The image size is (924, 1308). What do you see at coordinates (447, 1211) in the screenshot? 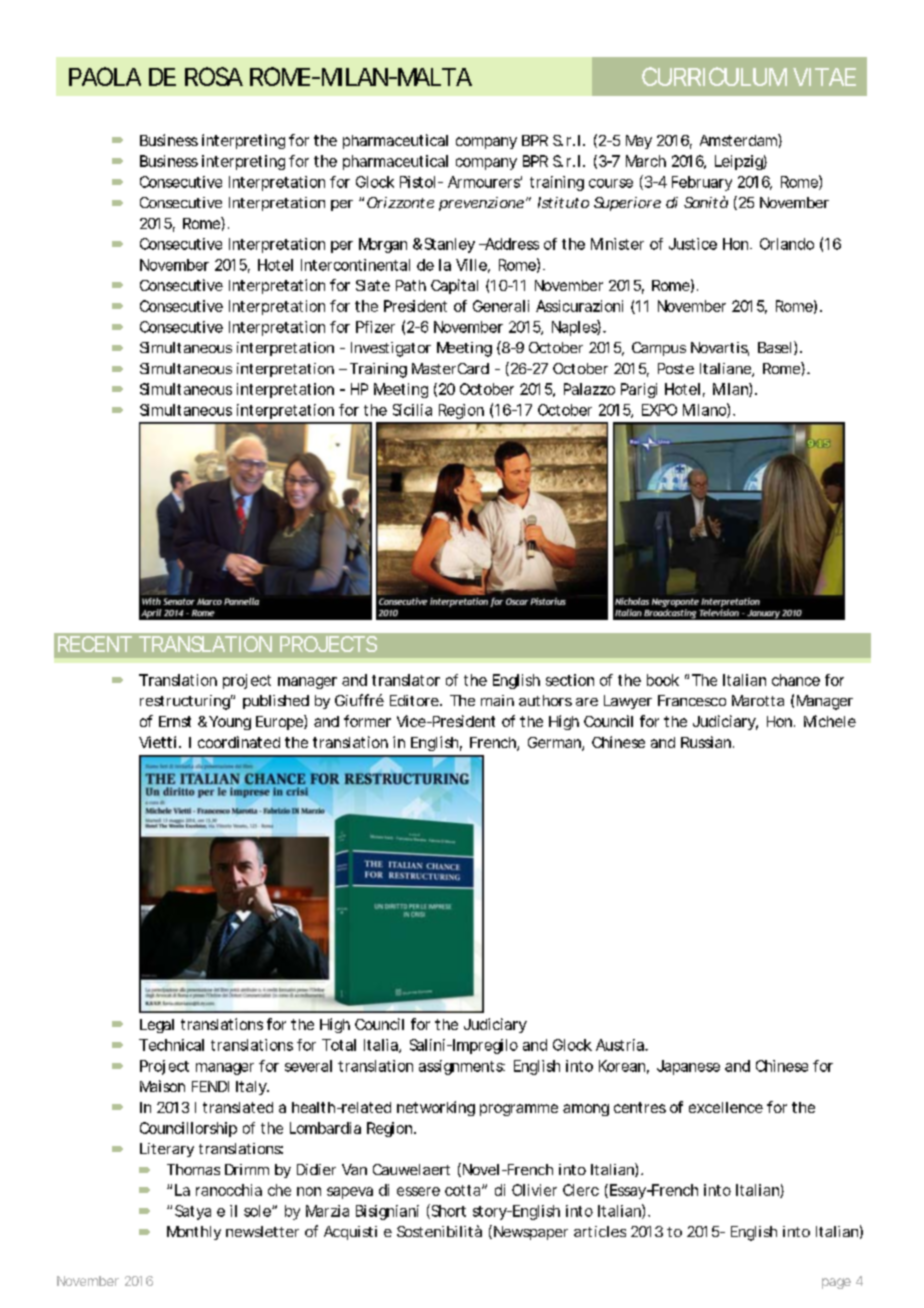
I see `Short` at bounding box center [447, 1211].
